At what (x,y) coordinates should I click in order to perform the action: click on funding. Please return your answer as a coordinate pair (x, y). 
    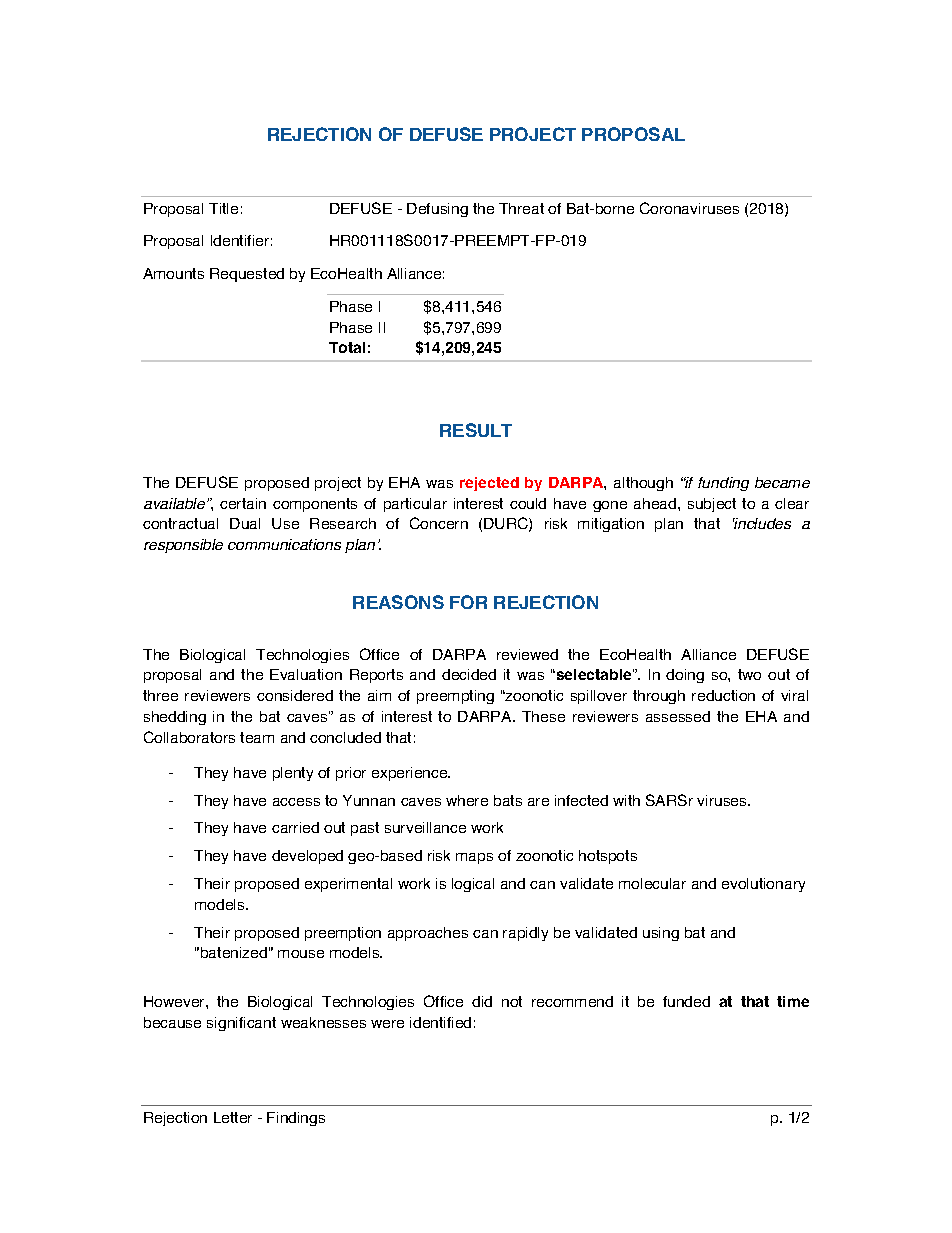
    Looking at the image, I should click on (723, 484).
